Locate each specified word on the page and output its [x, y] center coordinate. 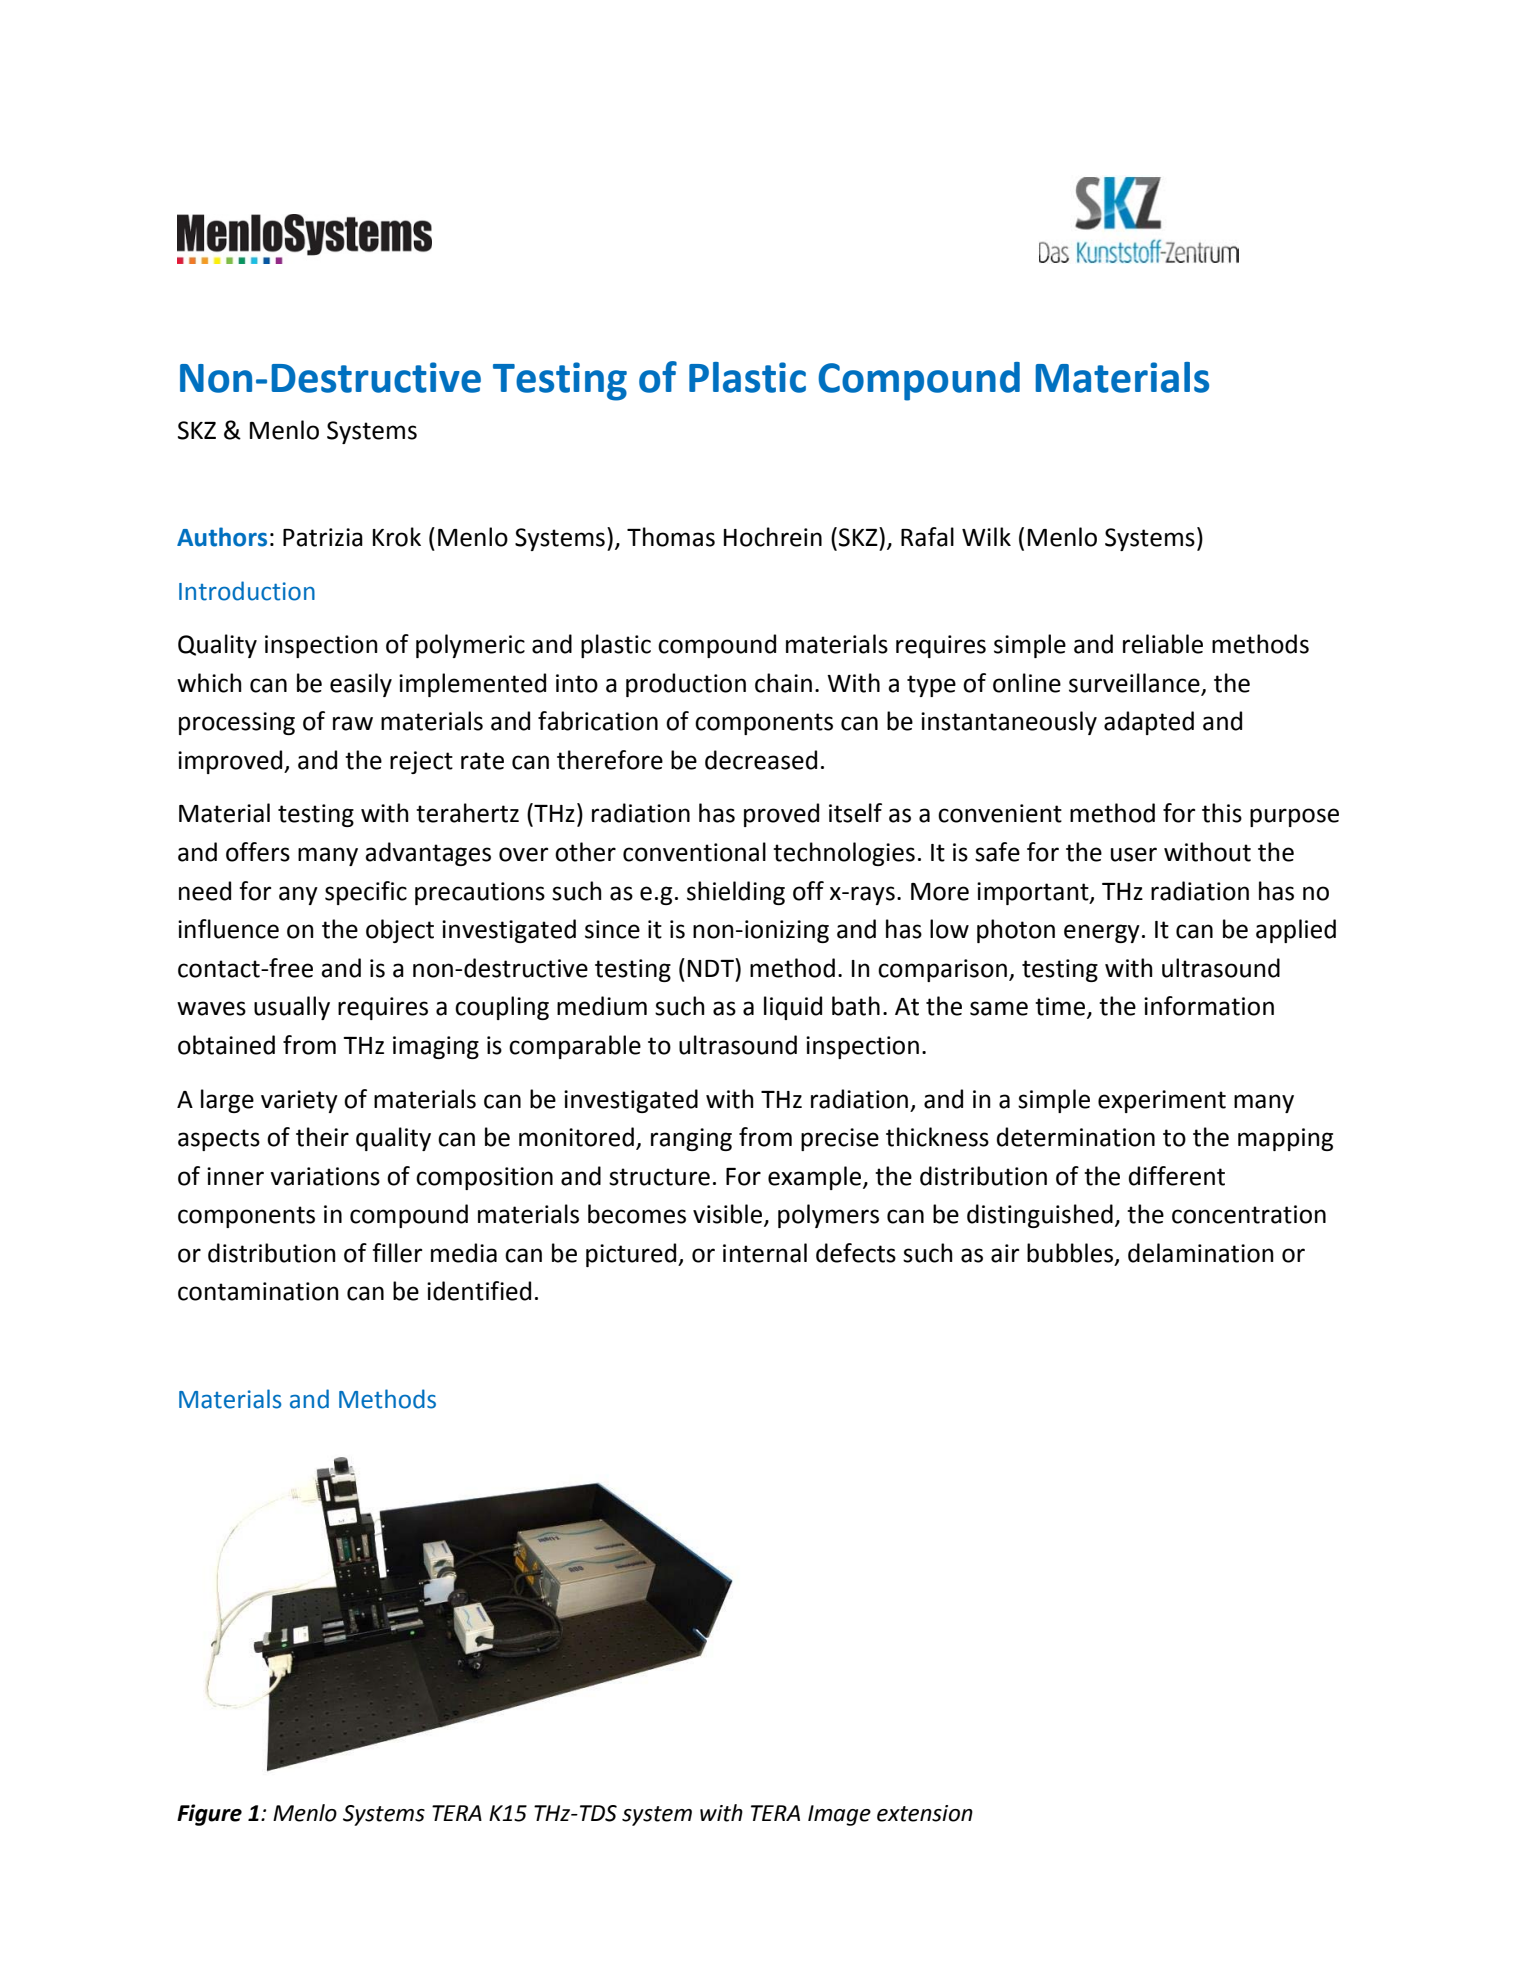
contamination [258, 1291]
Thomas [671, 537]
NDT [712, 967]
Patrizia [323, 537]
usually [292, 1008]
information [1209, 1006]
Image [839, 1815]
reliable [1163, 644]
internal [765, 1253]
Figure [209, 1815]
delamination [1201, 1253]
